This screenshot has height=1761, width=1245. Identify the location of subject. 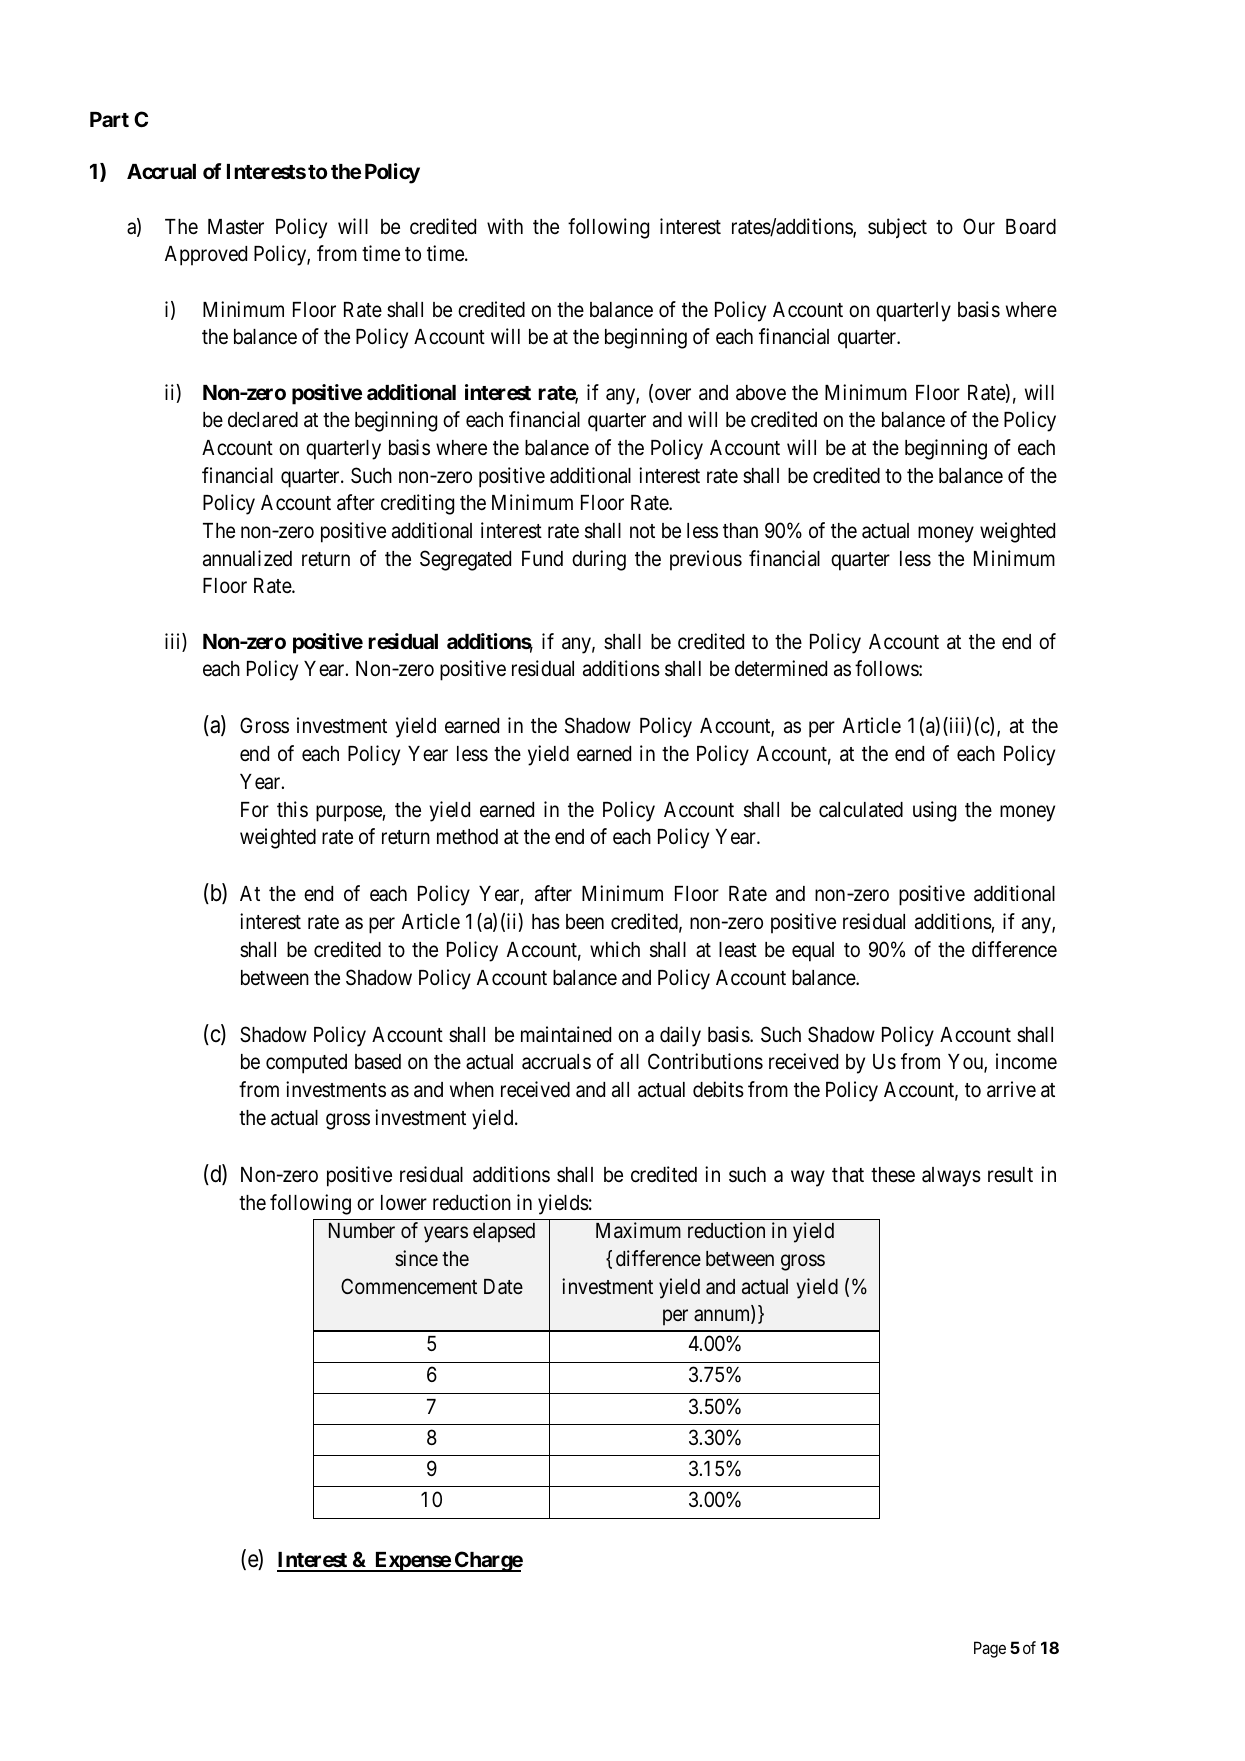
(897, 228).
